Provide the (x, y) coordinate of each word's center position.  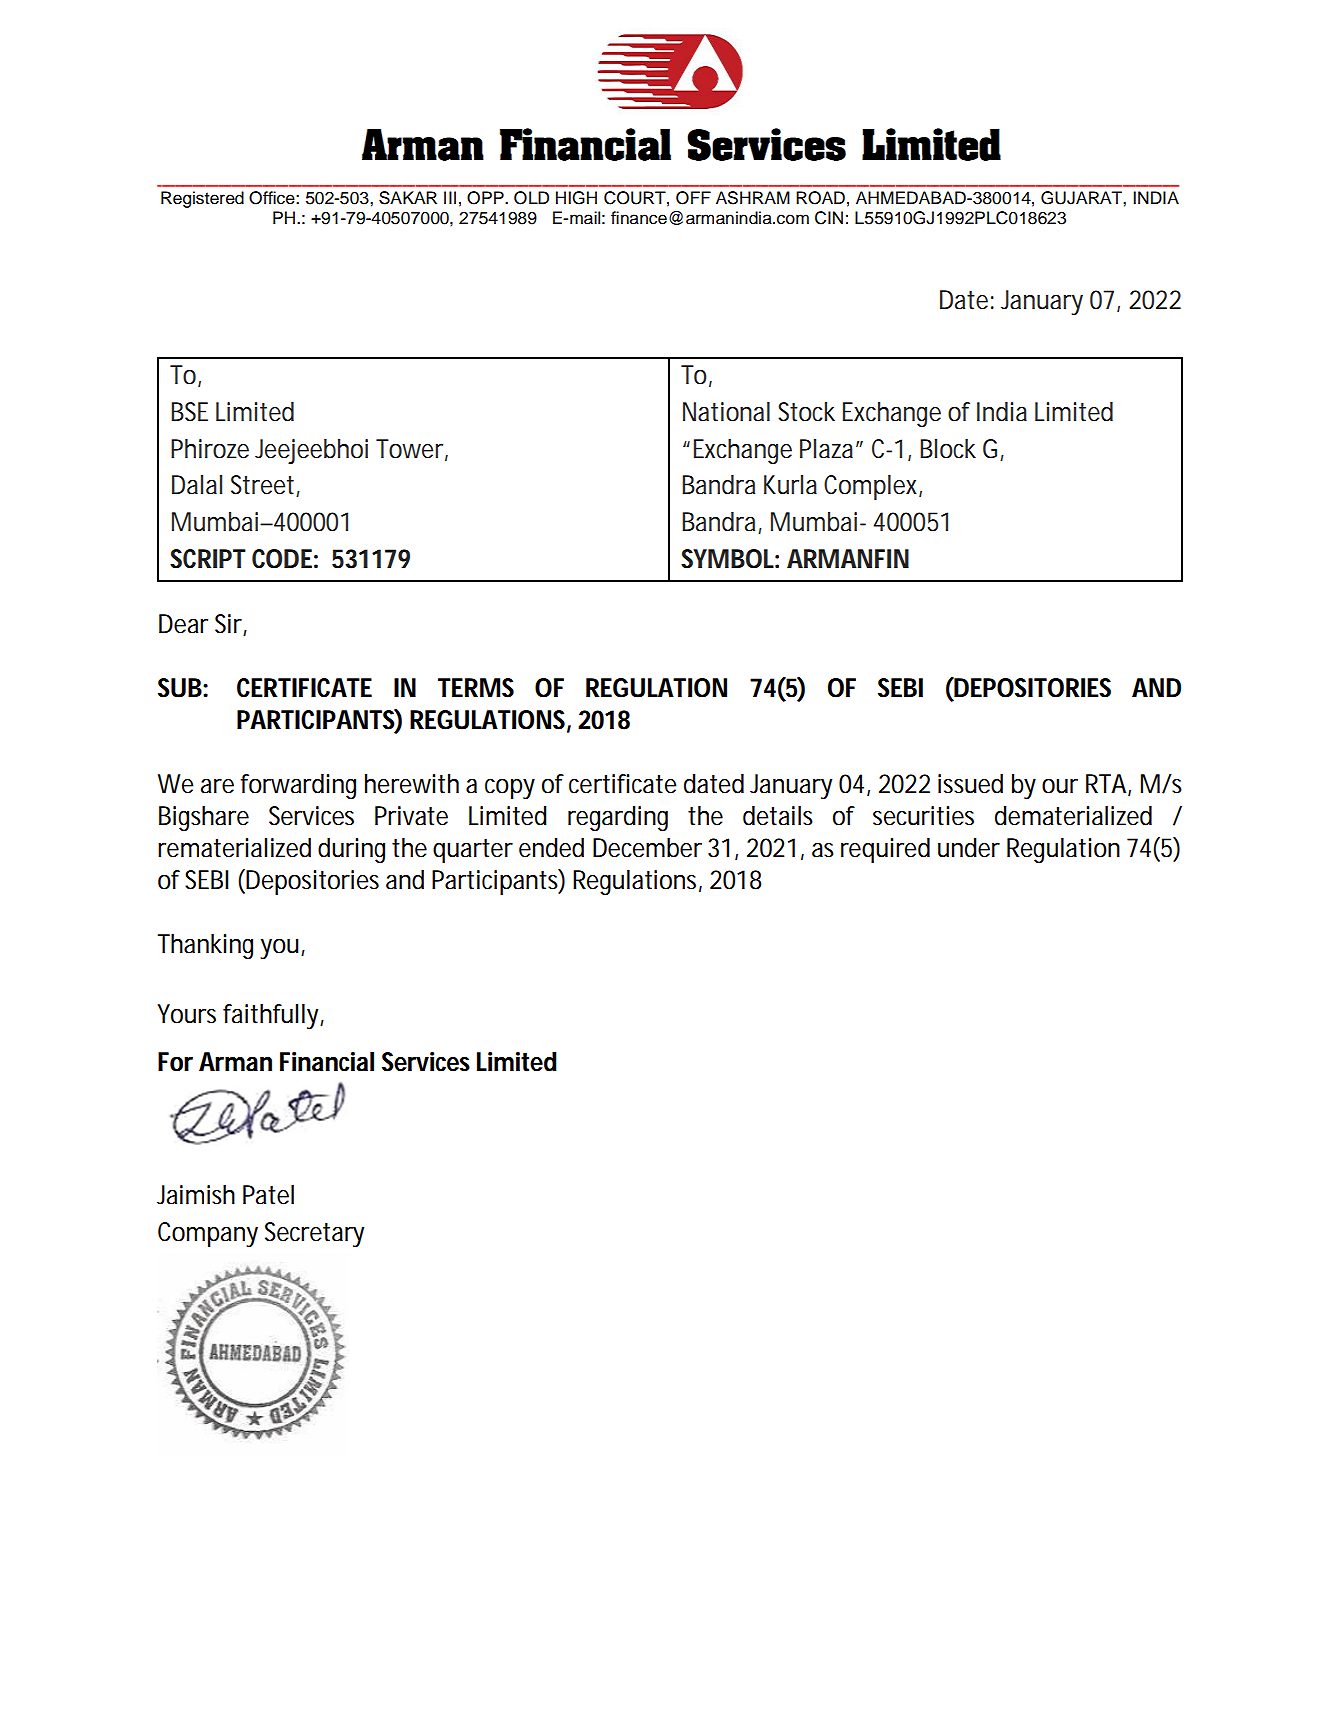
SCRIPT (208, 559)
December (647, 848)
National (726, 412)
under (969, 848)
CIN (829, 218)
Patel (268, 1195)
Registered (202, 199)
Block (948, 449)
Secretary (314, 1234)
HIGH (576, 198)
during (351, 850)
